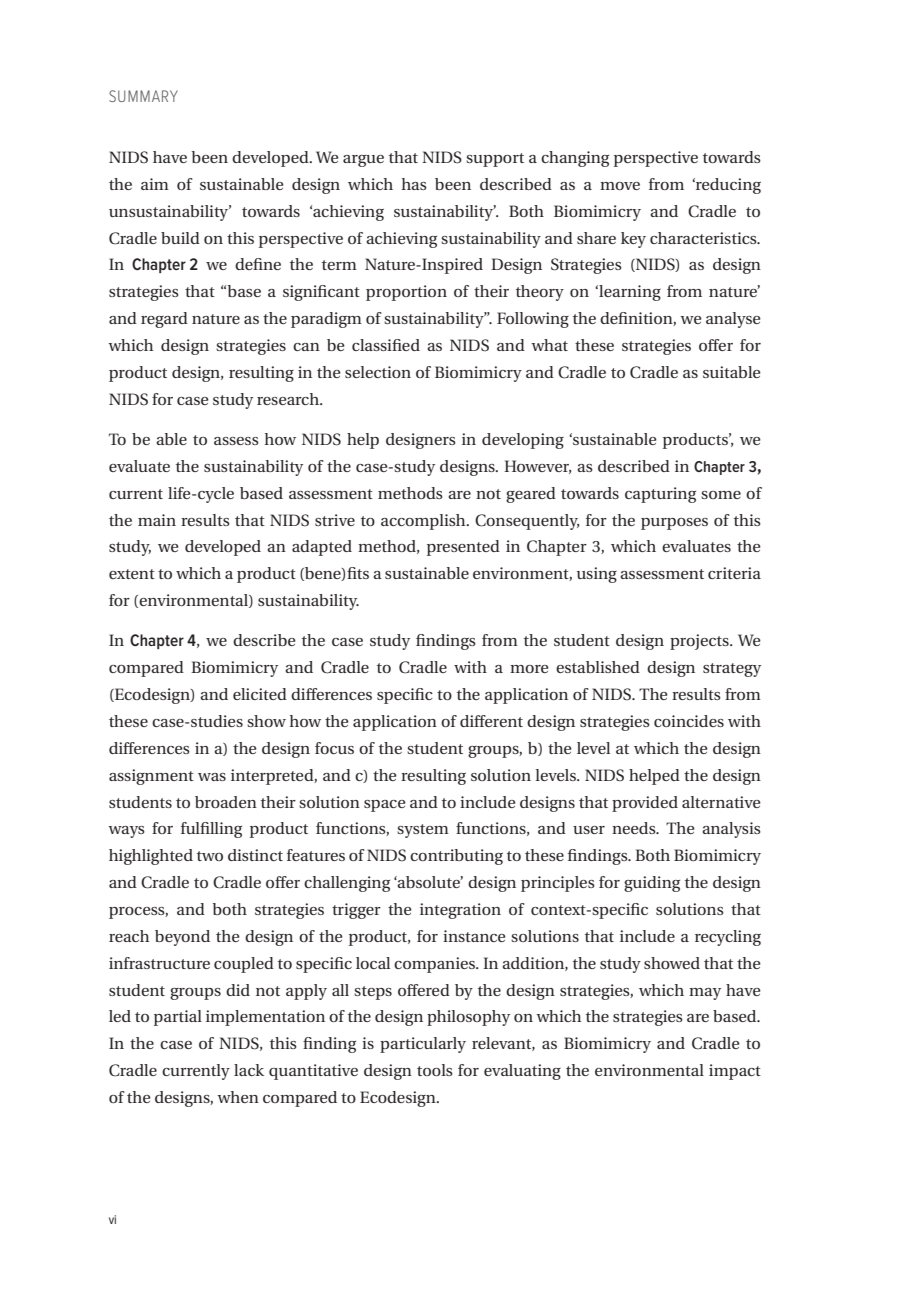 This screenshot has width=924, height=1305. I want to click on lack, so click(249, 1070).
